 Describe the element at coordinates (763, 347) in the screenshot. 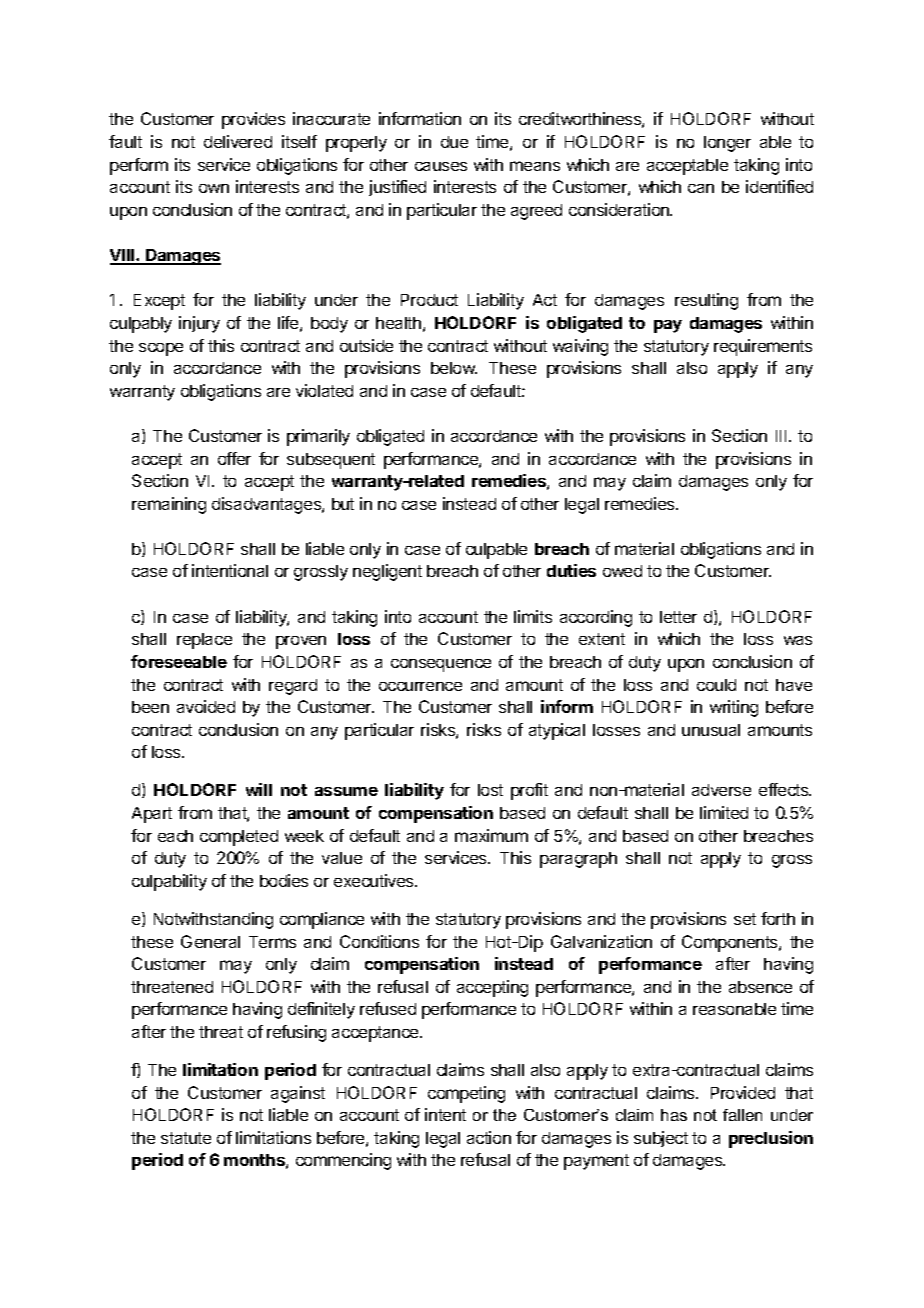

I see `requirements` at that location.
